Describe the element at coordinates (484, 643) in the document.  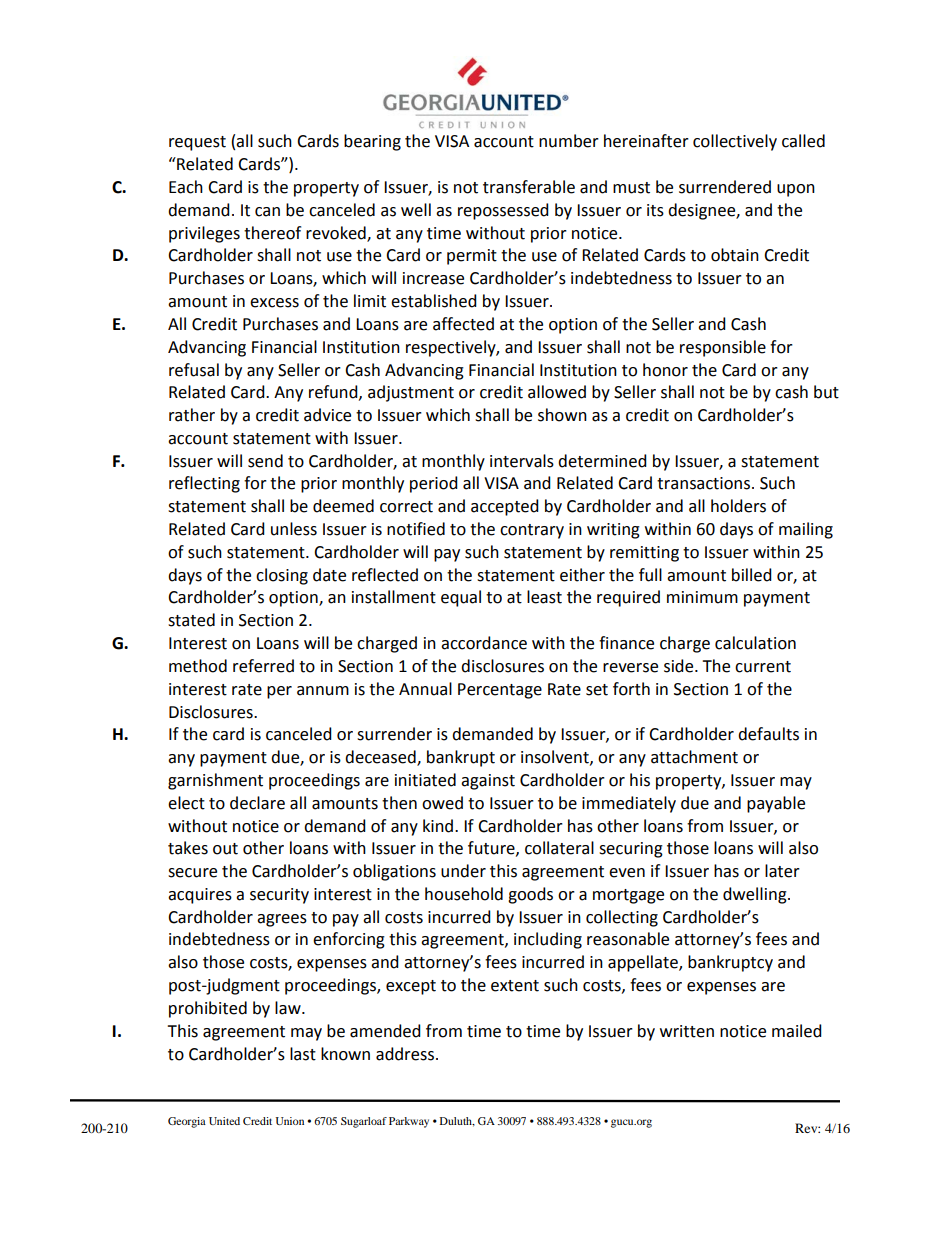
I see `accordance` at that location.
